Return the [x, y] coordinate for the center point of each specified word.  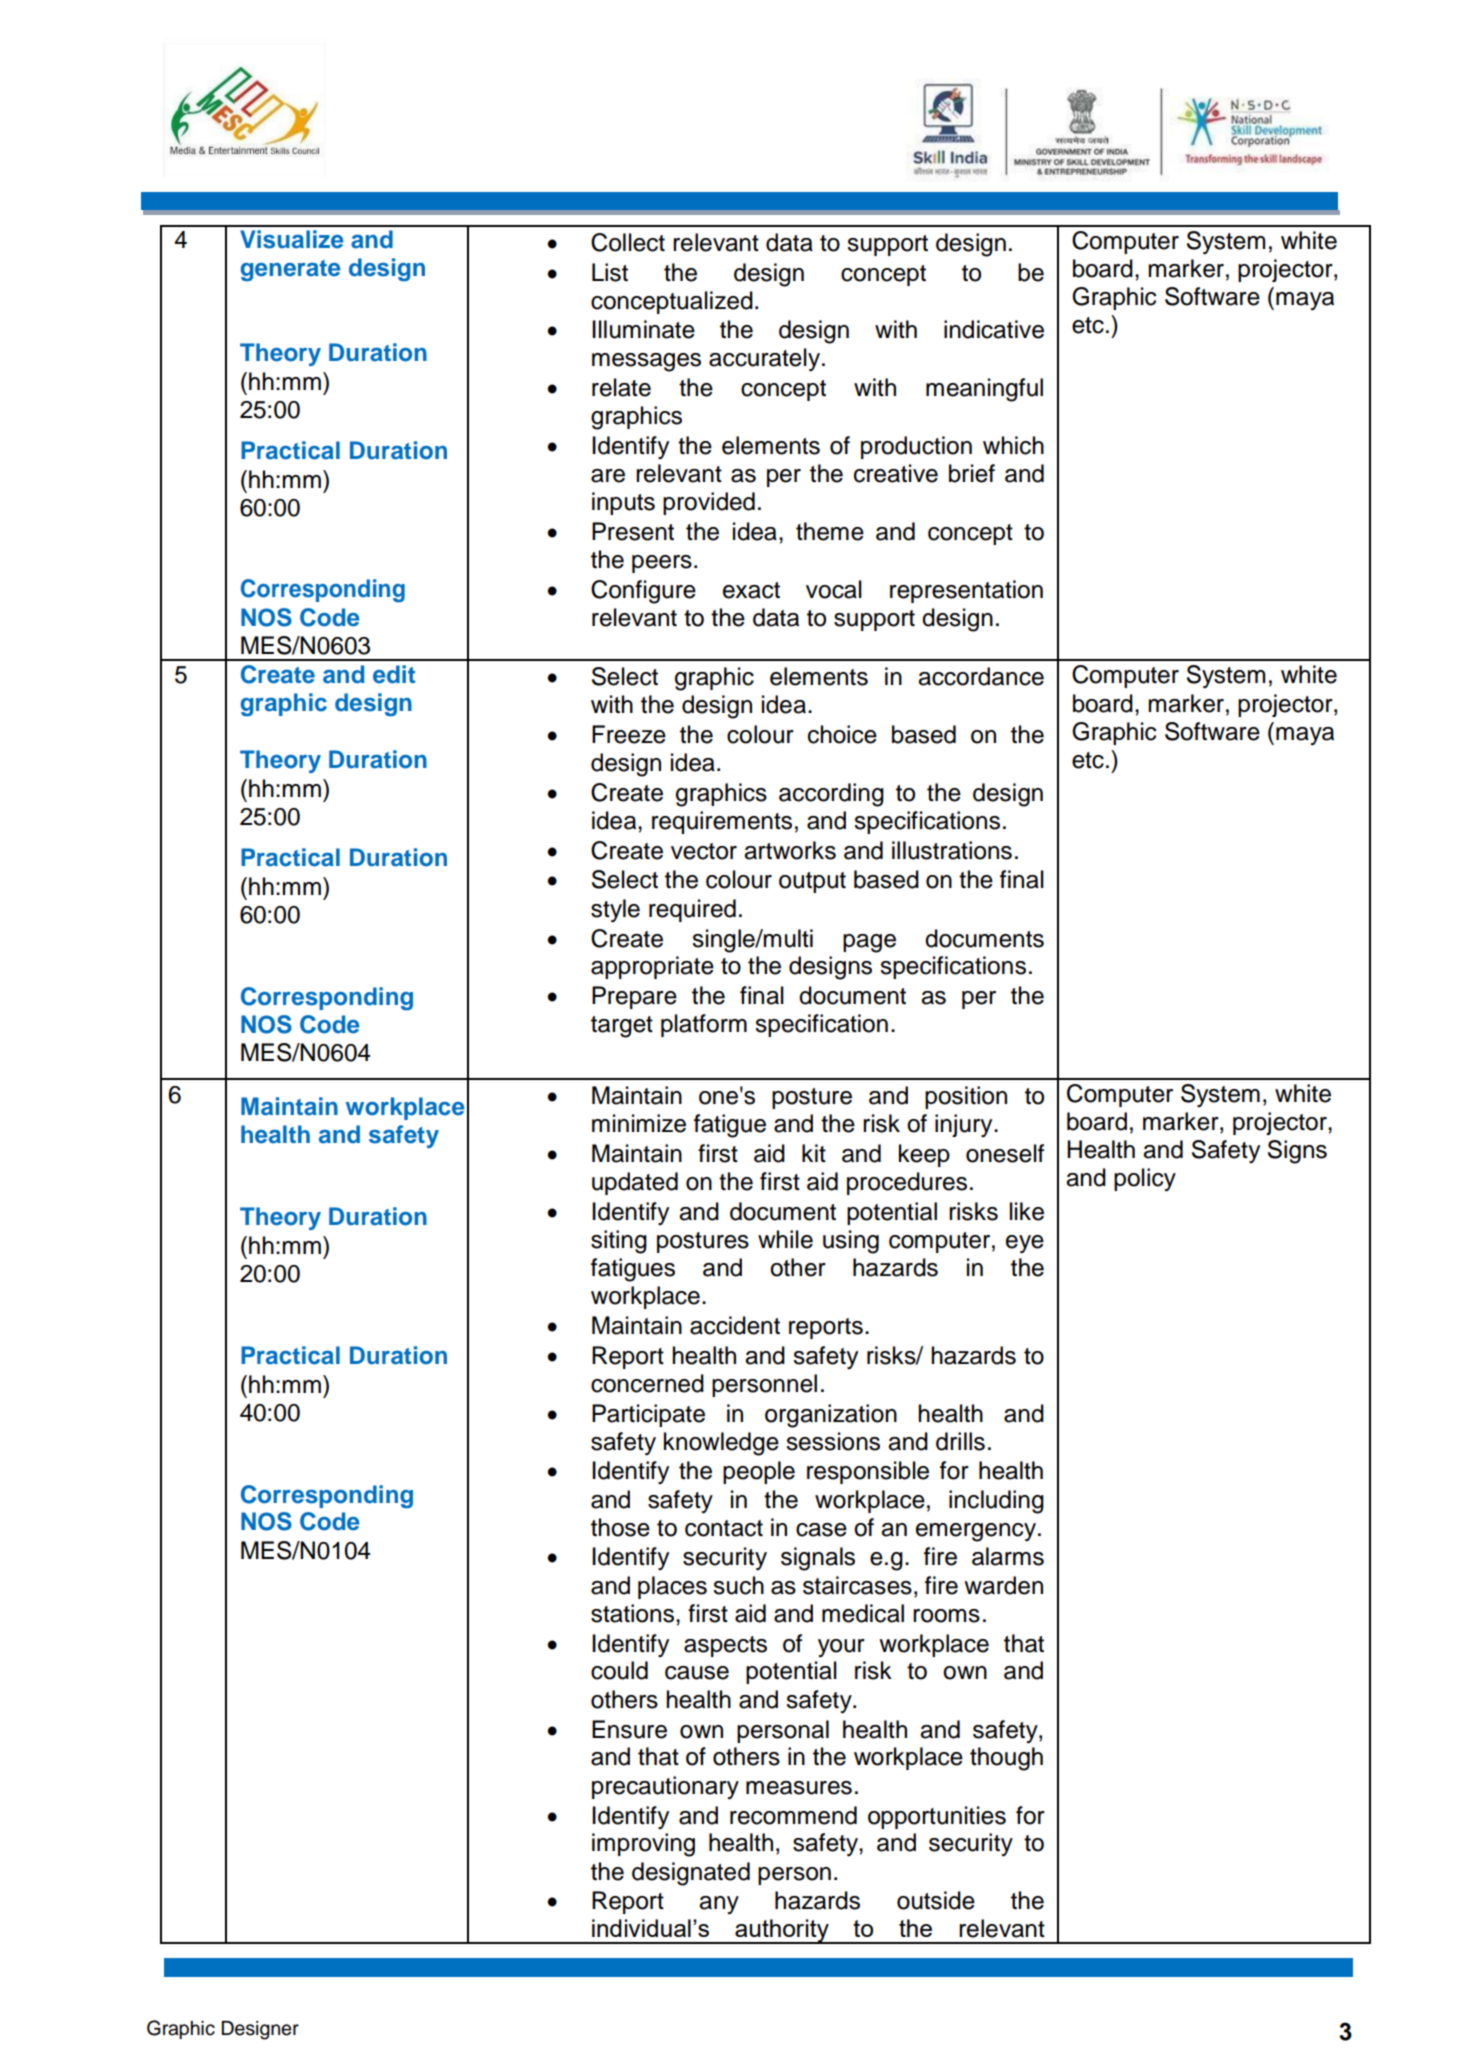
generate [291, 270]
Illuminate [643, 329]
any [719, 1905]
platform [704, 1025]
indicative [994, 329]
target [622, 1027]
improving [643, 1845]
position [966, 1097]
